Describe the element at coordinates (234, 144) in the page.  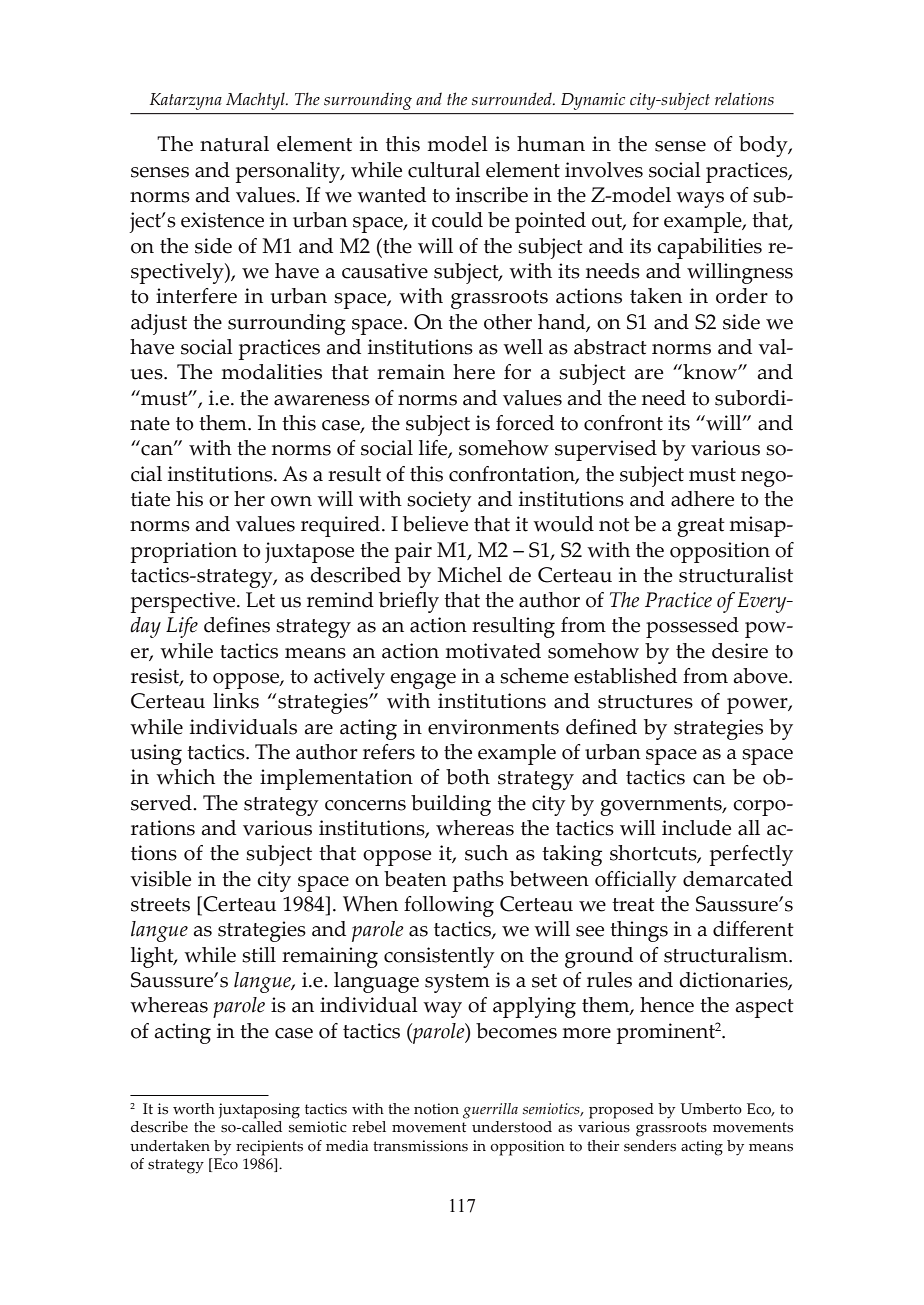
I see `natural` at that location.
